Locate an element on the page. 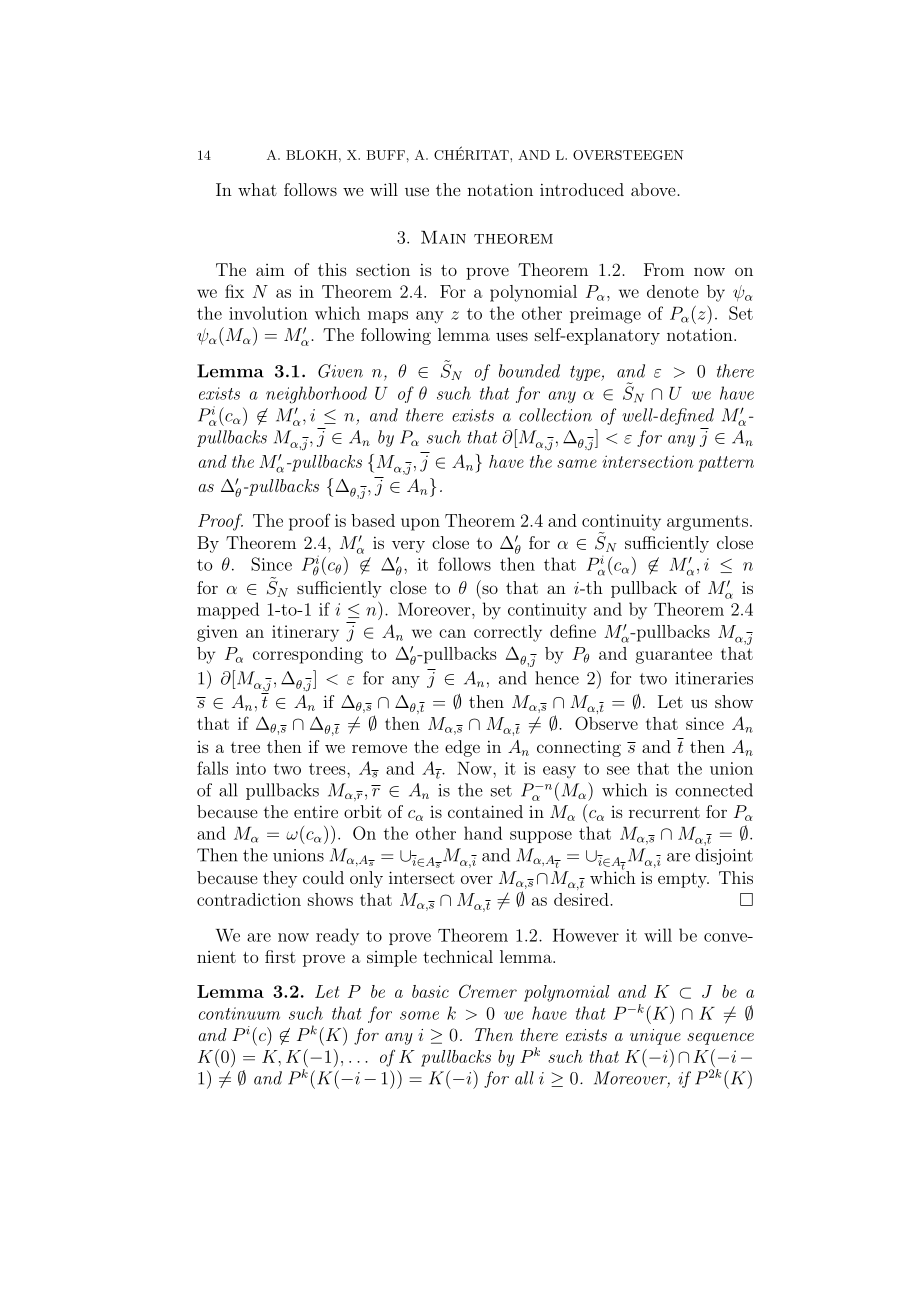  unique is located at coordinates (655, 1037).
